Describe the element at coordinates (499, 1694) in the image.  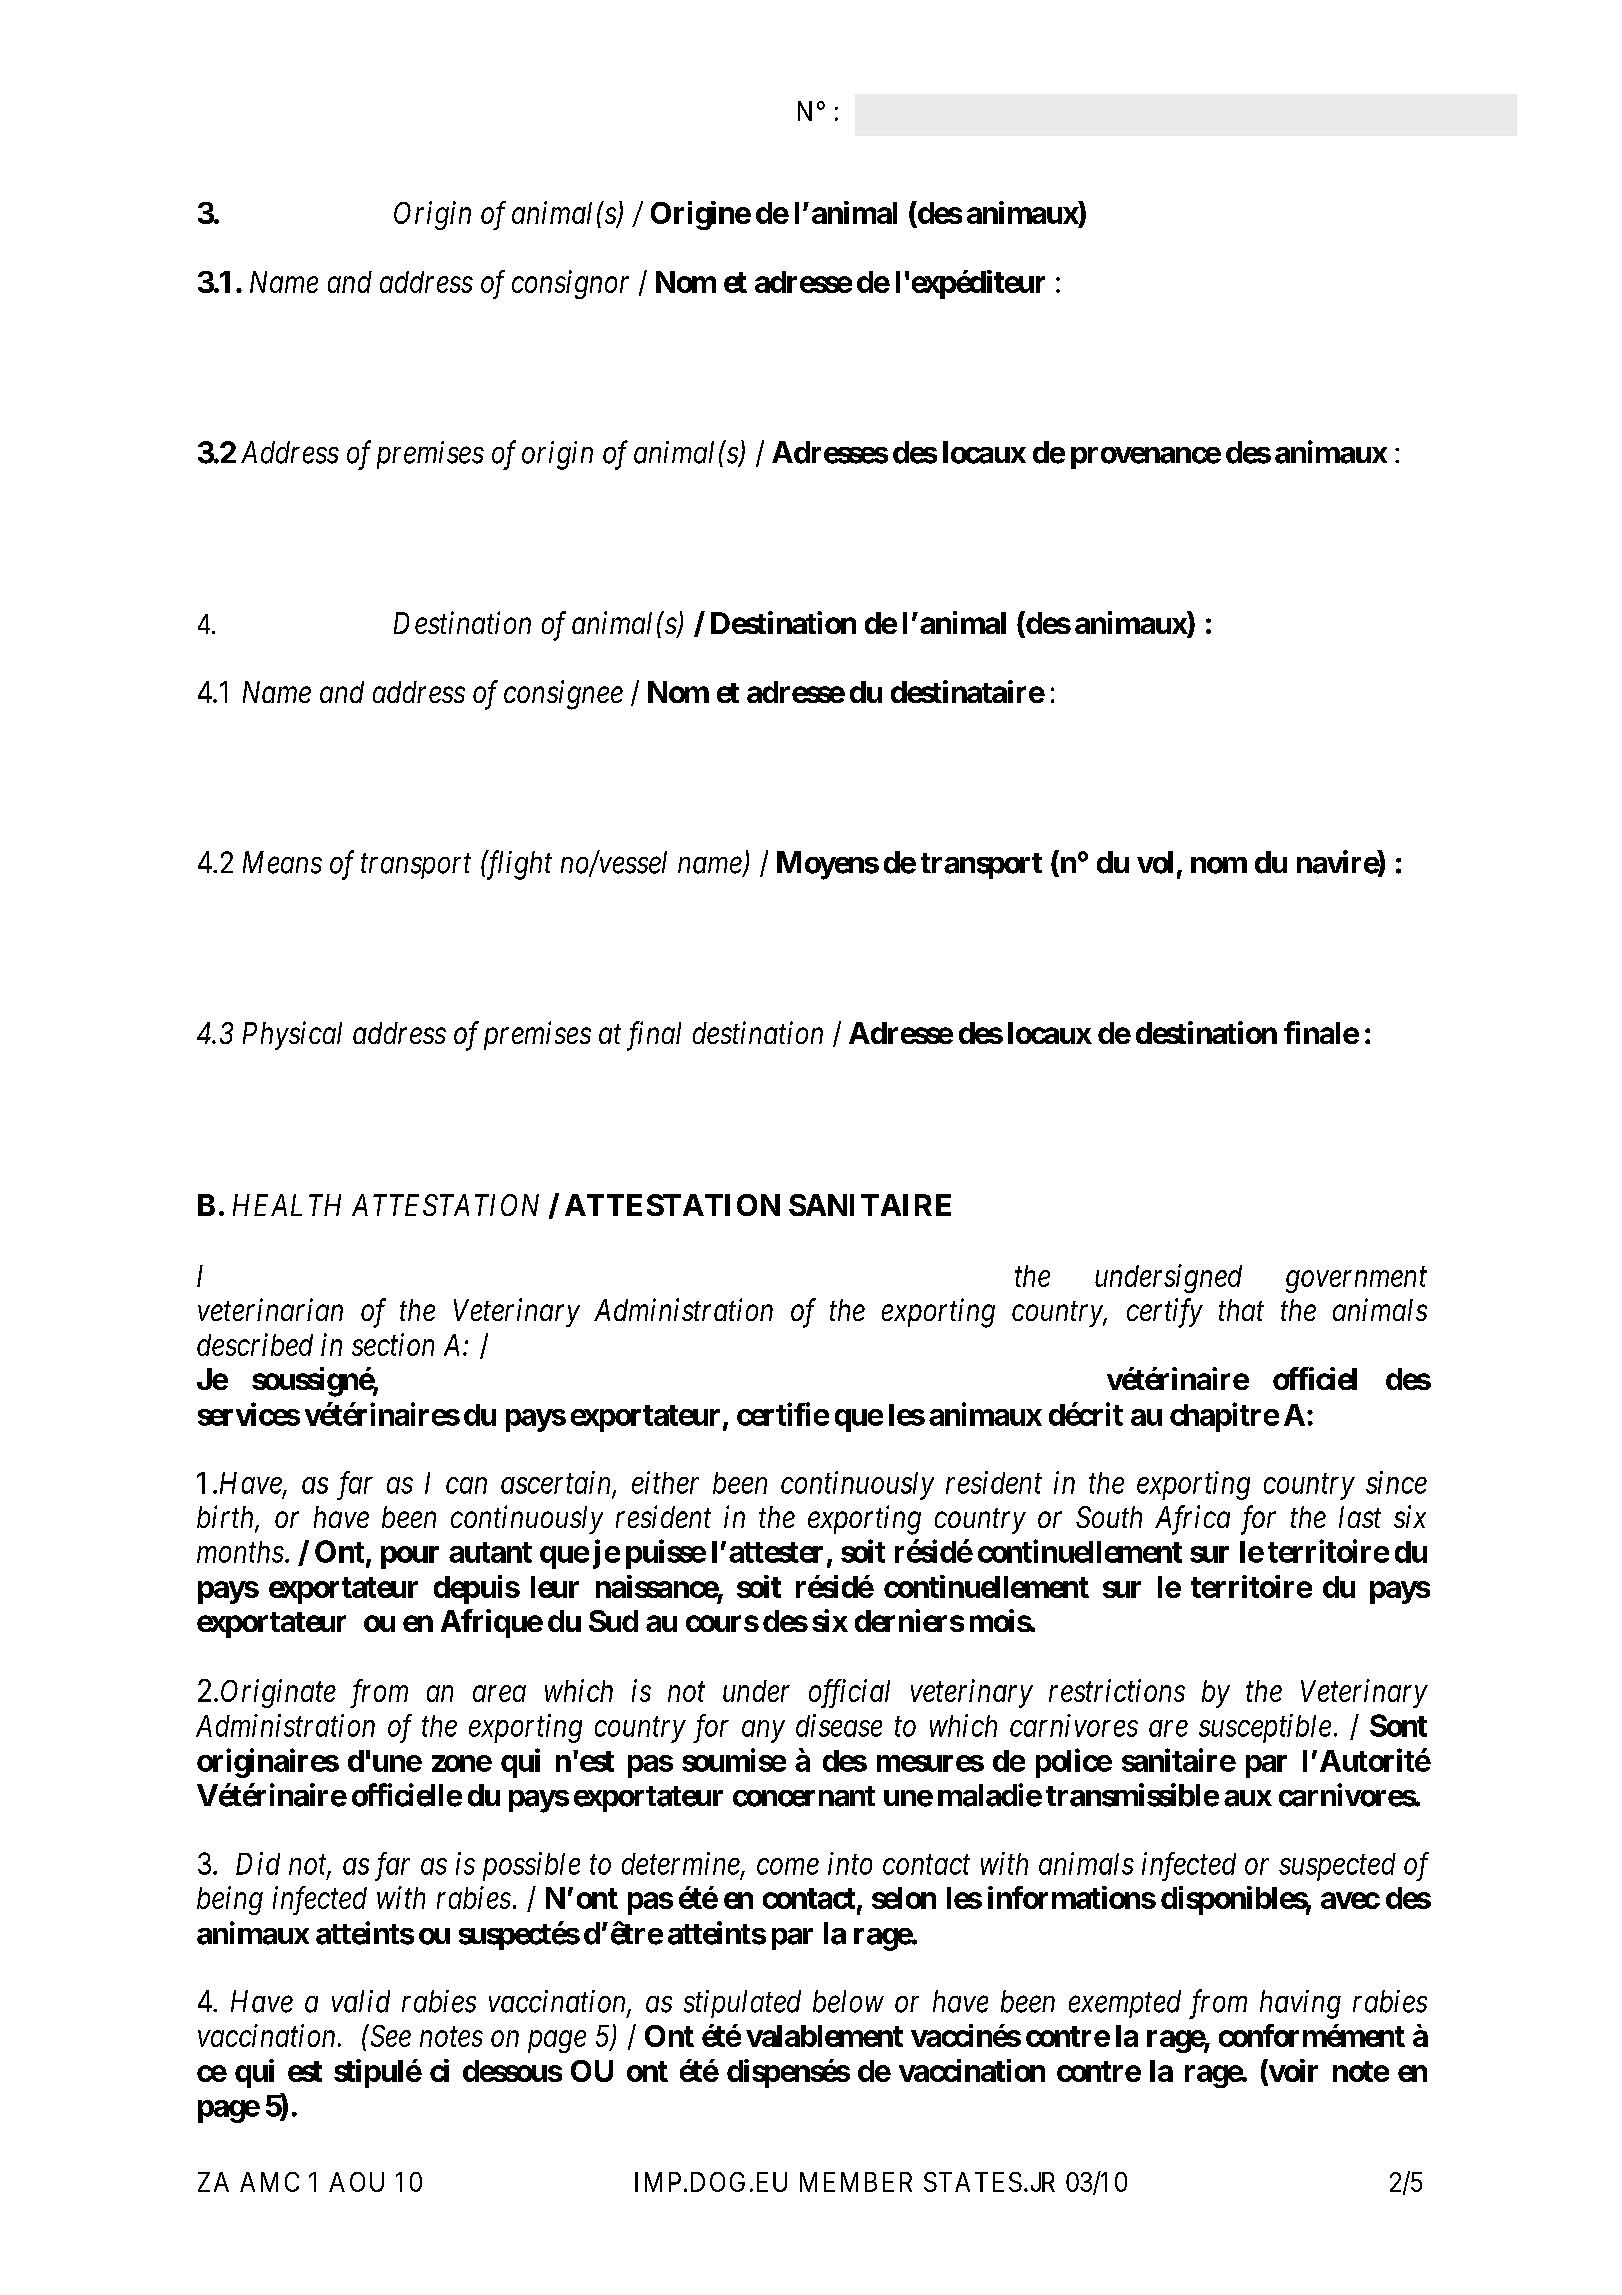
I see `area` at that location.
